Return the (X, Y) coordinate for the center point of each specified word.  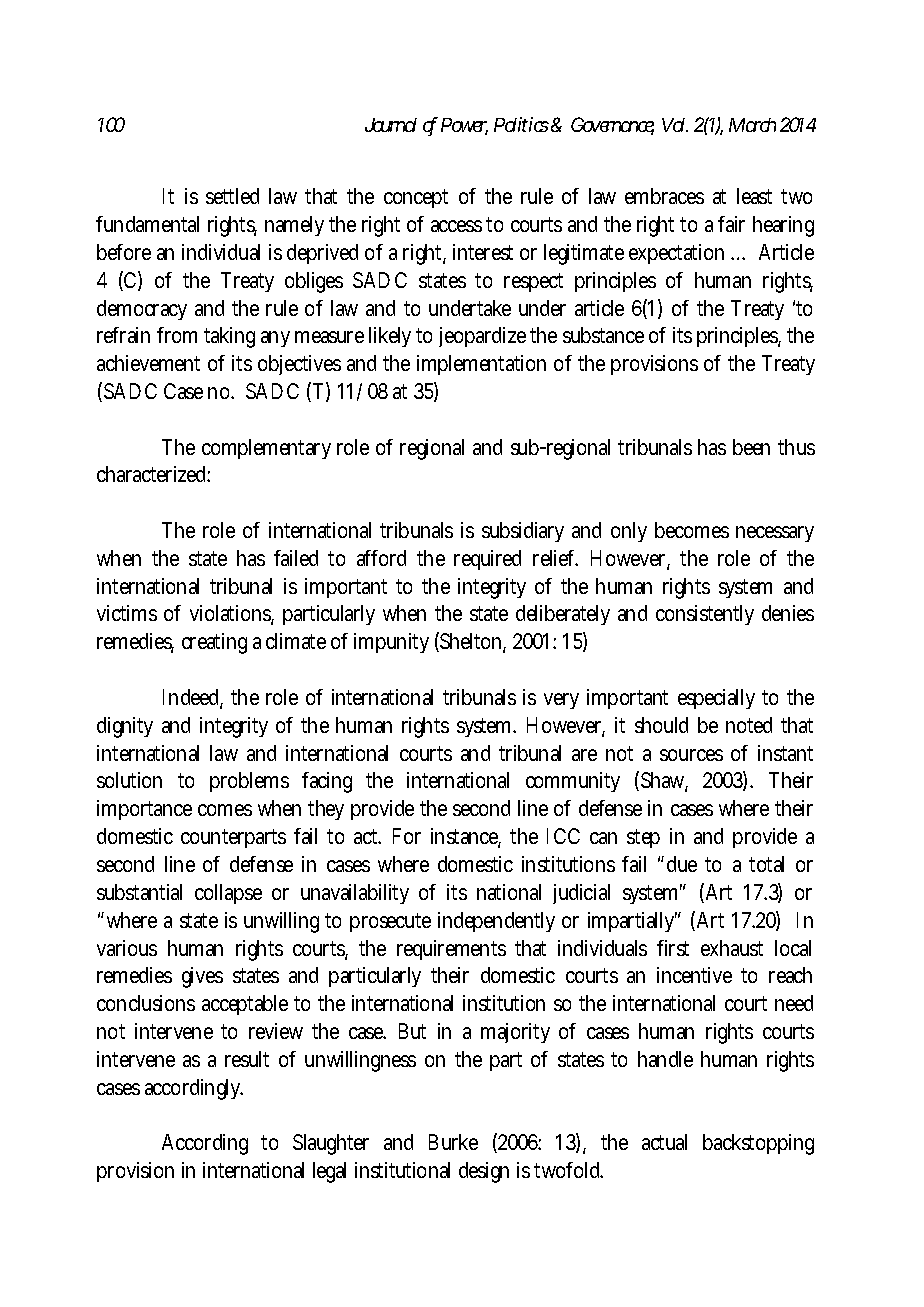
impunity (391, 643)
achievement (148, 363)
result (247, 1059)
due (682, 864)
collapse (228, 894)
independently (496, 922)
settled (232, 196)
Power (464, 126)
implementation (481, 365)
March (752, 125)
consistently (705, 615)
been (751, 447)
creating (214, 643)
